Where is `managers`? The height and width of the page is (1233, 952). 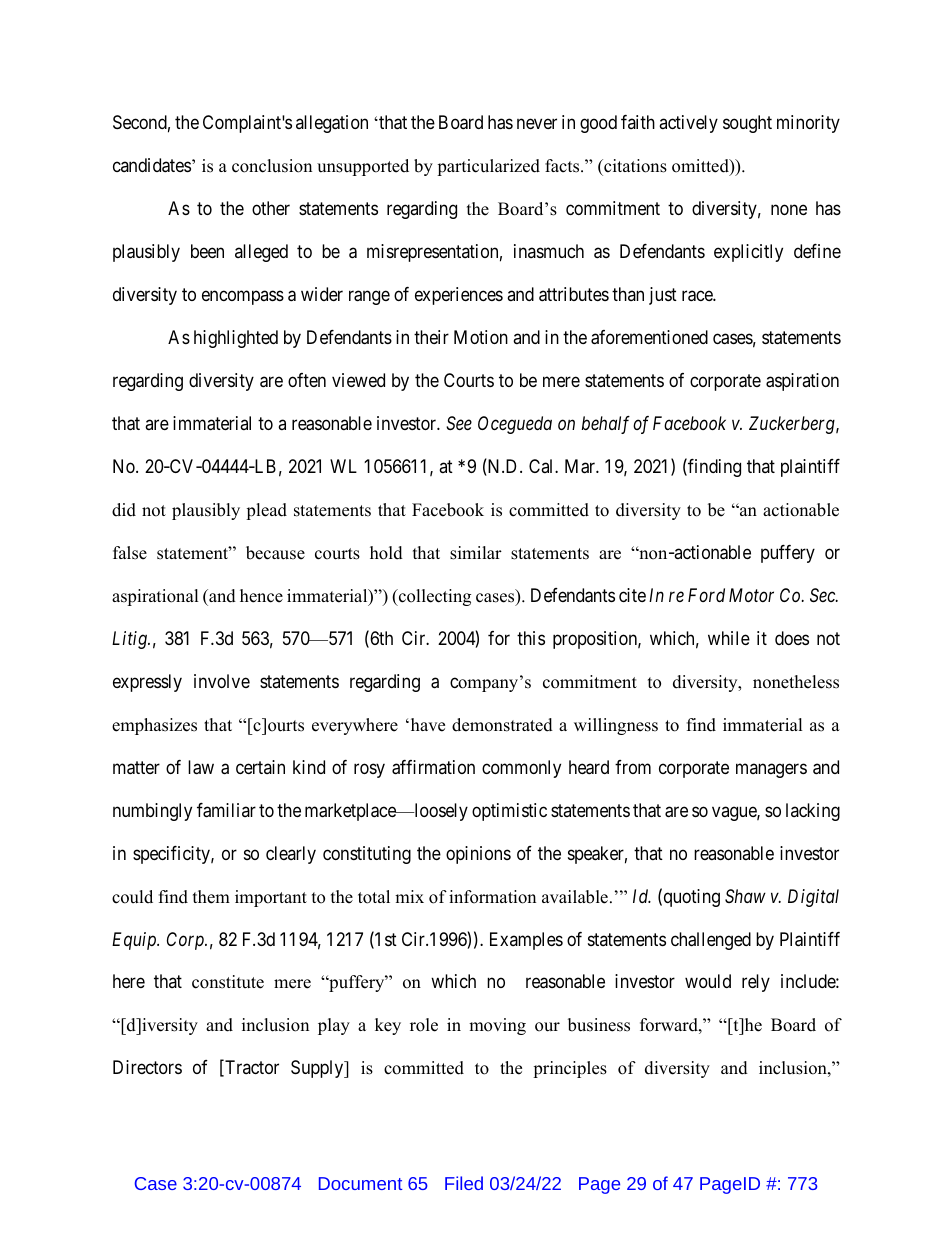
managers is located at coordinates (771, 770).
